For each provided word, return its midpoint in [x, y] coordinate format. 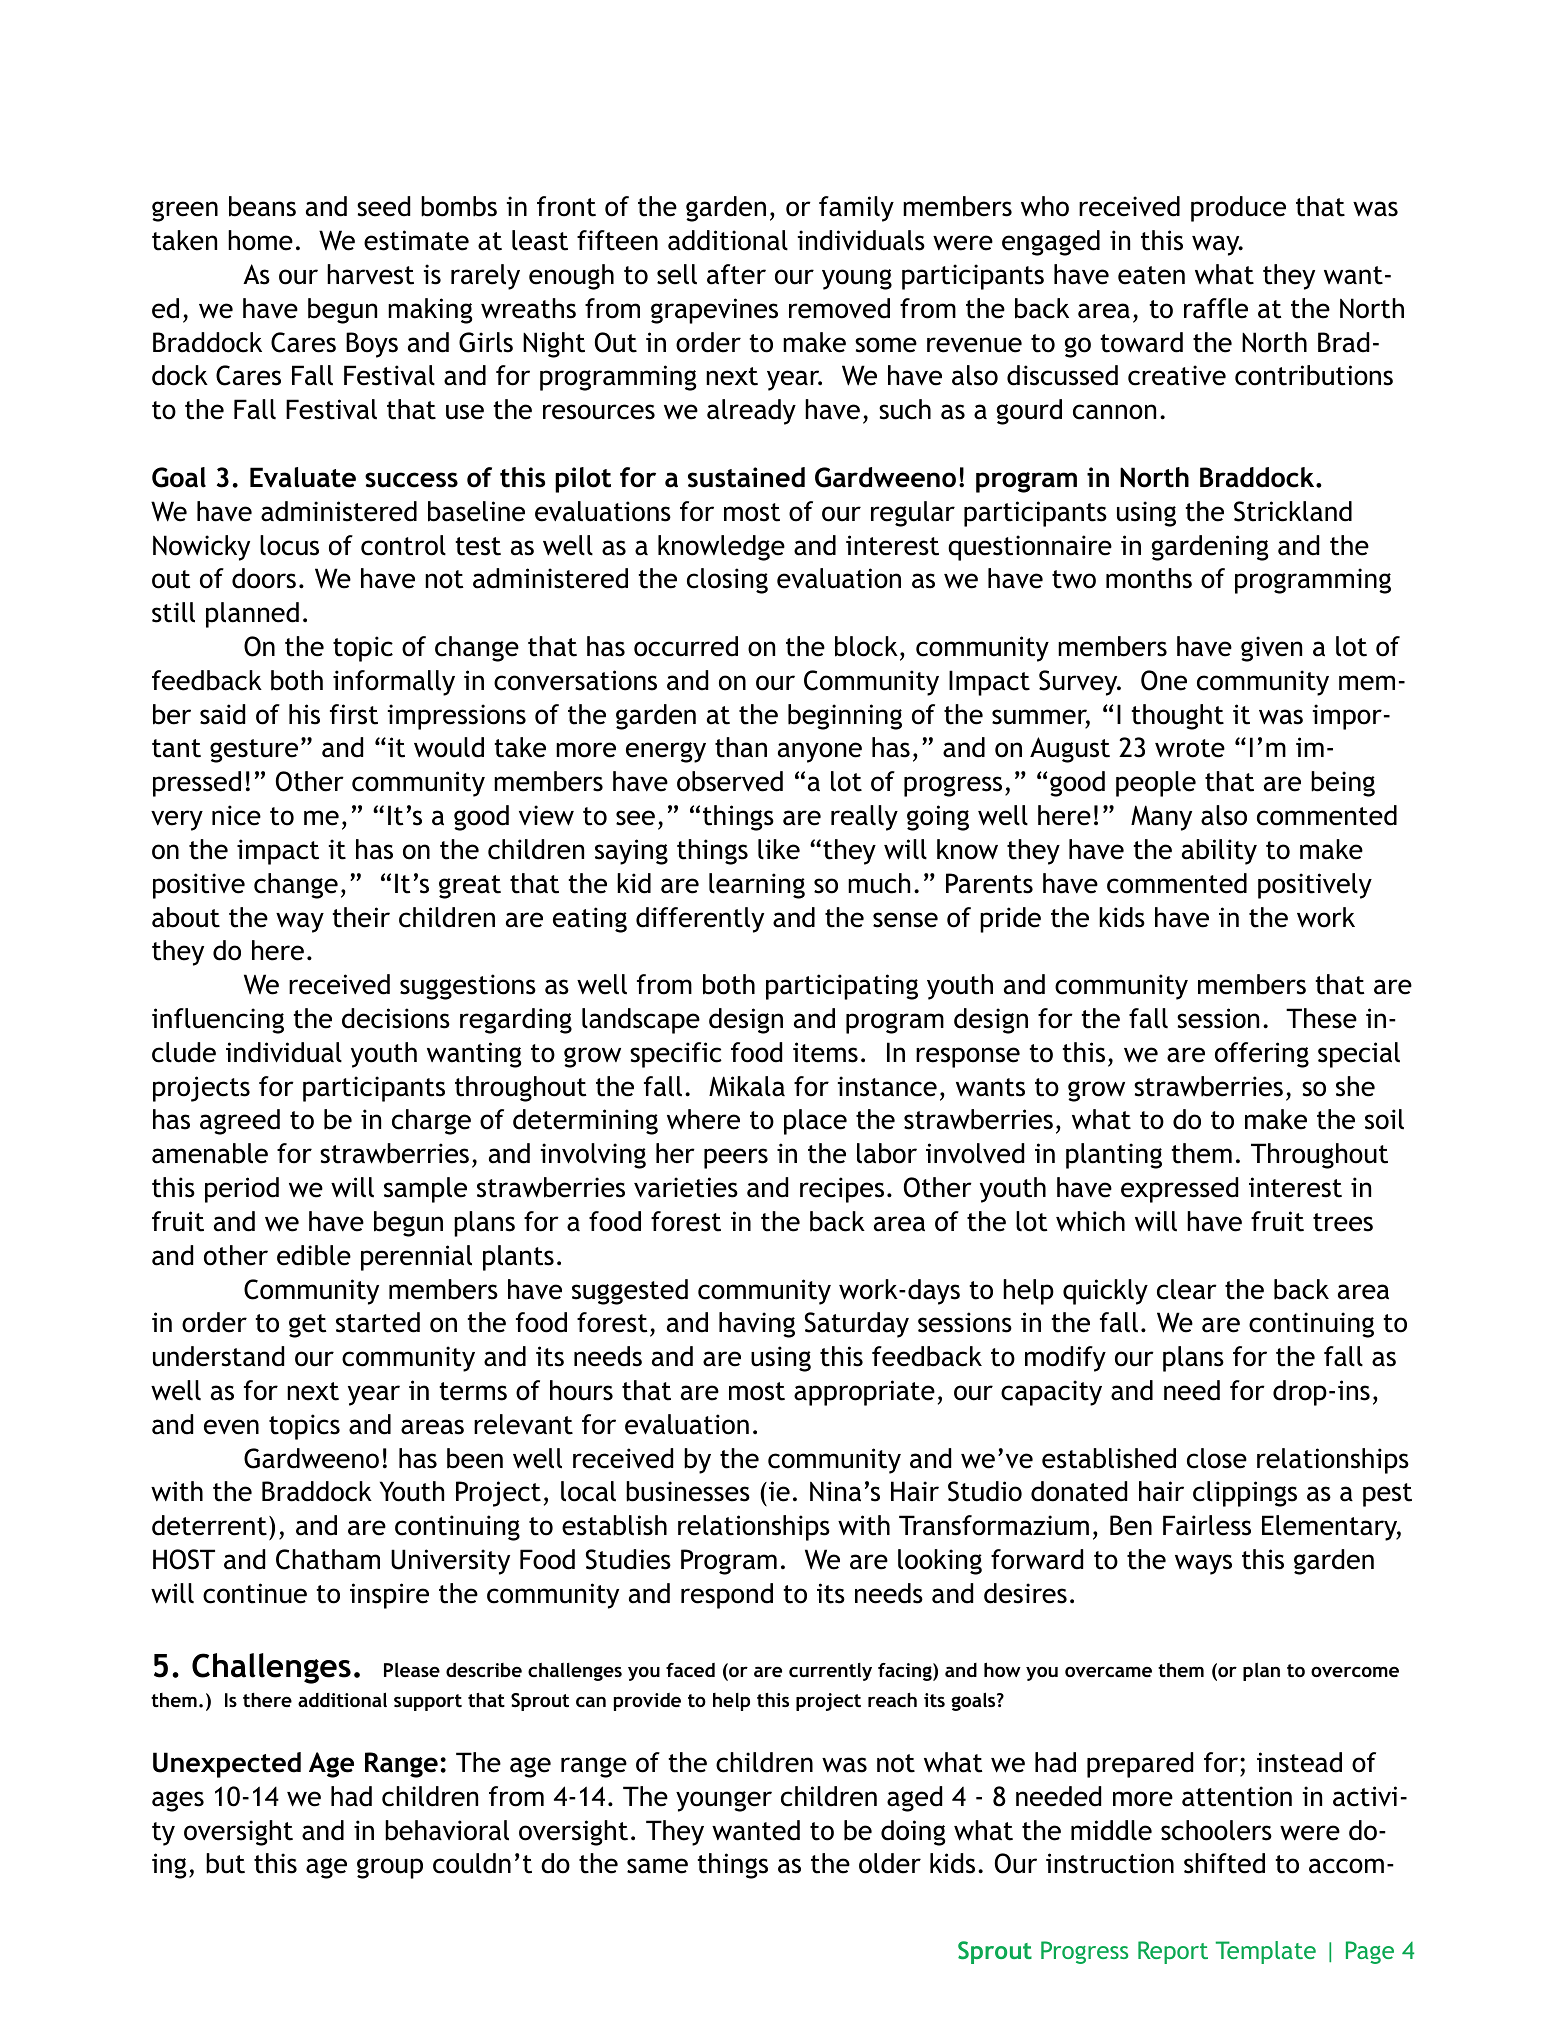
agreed [240, 1122]
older [890, 1863]
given [1271, 649]
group [390, 1868]
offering [1262, 1055]
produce [1238, 209]
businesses [688, 1491]
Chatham [328, 1559]
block [866, 646]
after [736, 274]
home [260, 240]
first [354, 714]
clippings [1245, 1494]
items [825, 1052]
